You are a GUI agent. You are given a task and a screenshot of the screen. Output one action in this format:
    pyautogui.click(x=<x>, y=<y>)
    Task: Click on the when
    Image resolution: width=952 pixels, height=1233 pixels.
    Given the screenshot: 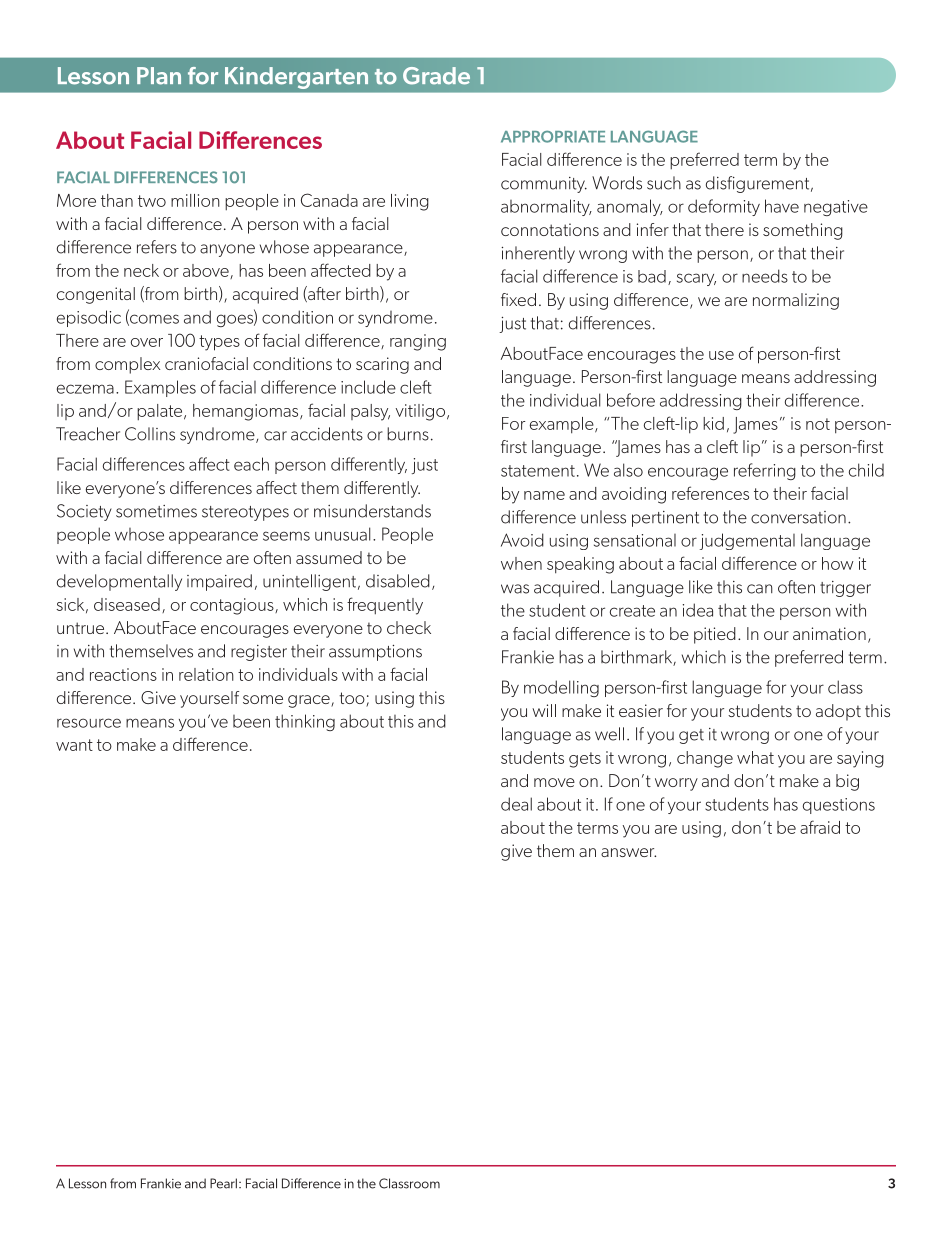 What is the action you would take?
    pyautogui.click(x=521, y=563)
